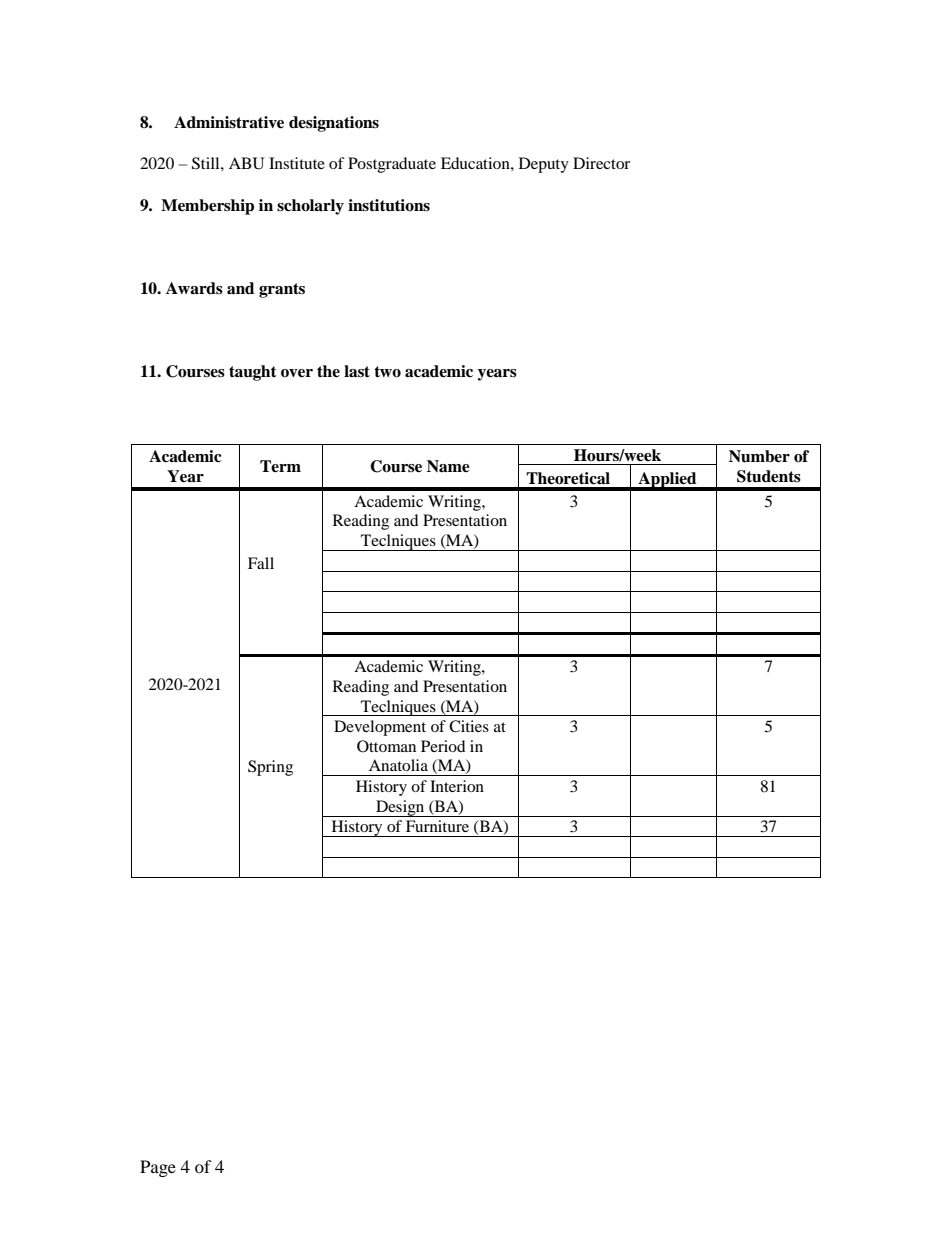 The height and width of the screenshot is (1233, 952). What do you see at coordinates (392, 165) in the screenshot?
I see `Postgraduate` at bounding box center [392, 165].
